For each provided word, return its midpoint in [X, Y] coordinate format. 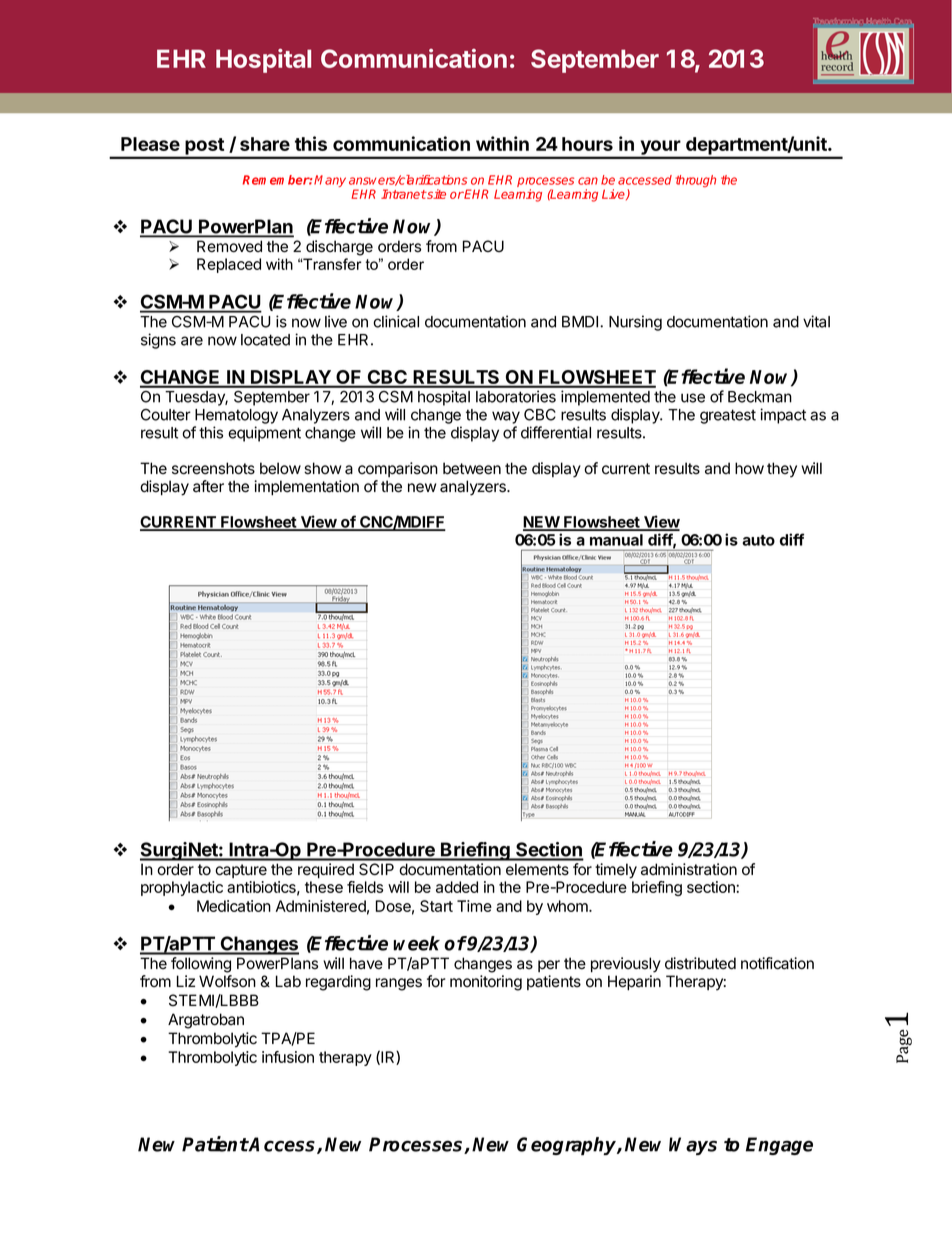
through [695, 181]
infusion [288, 1057]
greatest [728, 416]
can [588, 181]
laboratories [516, 396]
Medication [234, 906]
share [265, 144]
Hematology [236, 416]
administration [689, 869]
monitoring [486, 983]
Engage [779, 1146]
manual [616, 540]
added [457, 887]
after [208, 486]
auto [758, 540]
